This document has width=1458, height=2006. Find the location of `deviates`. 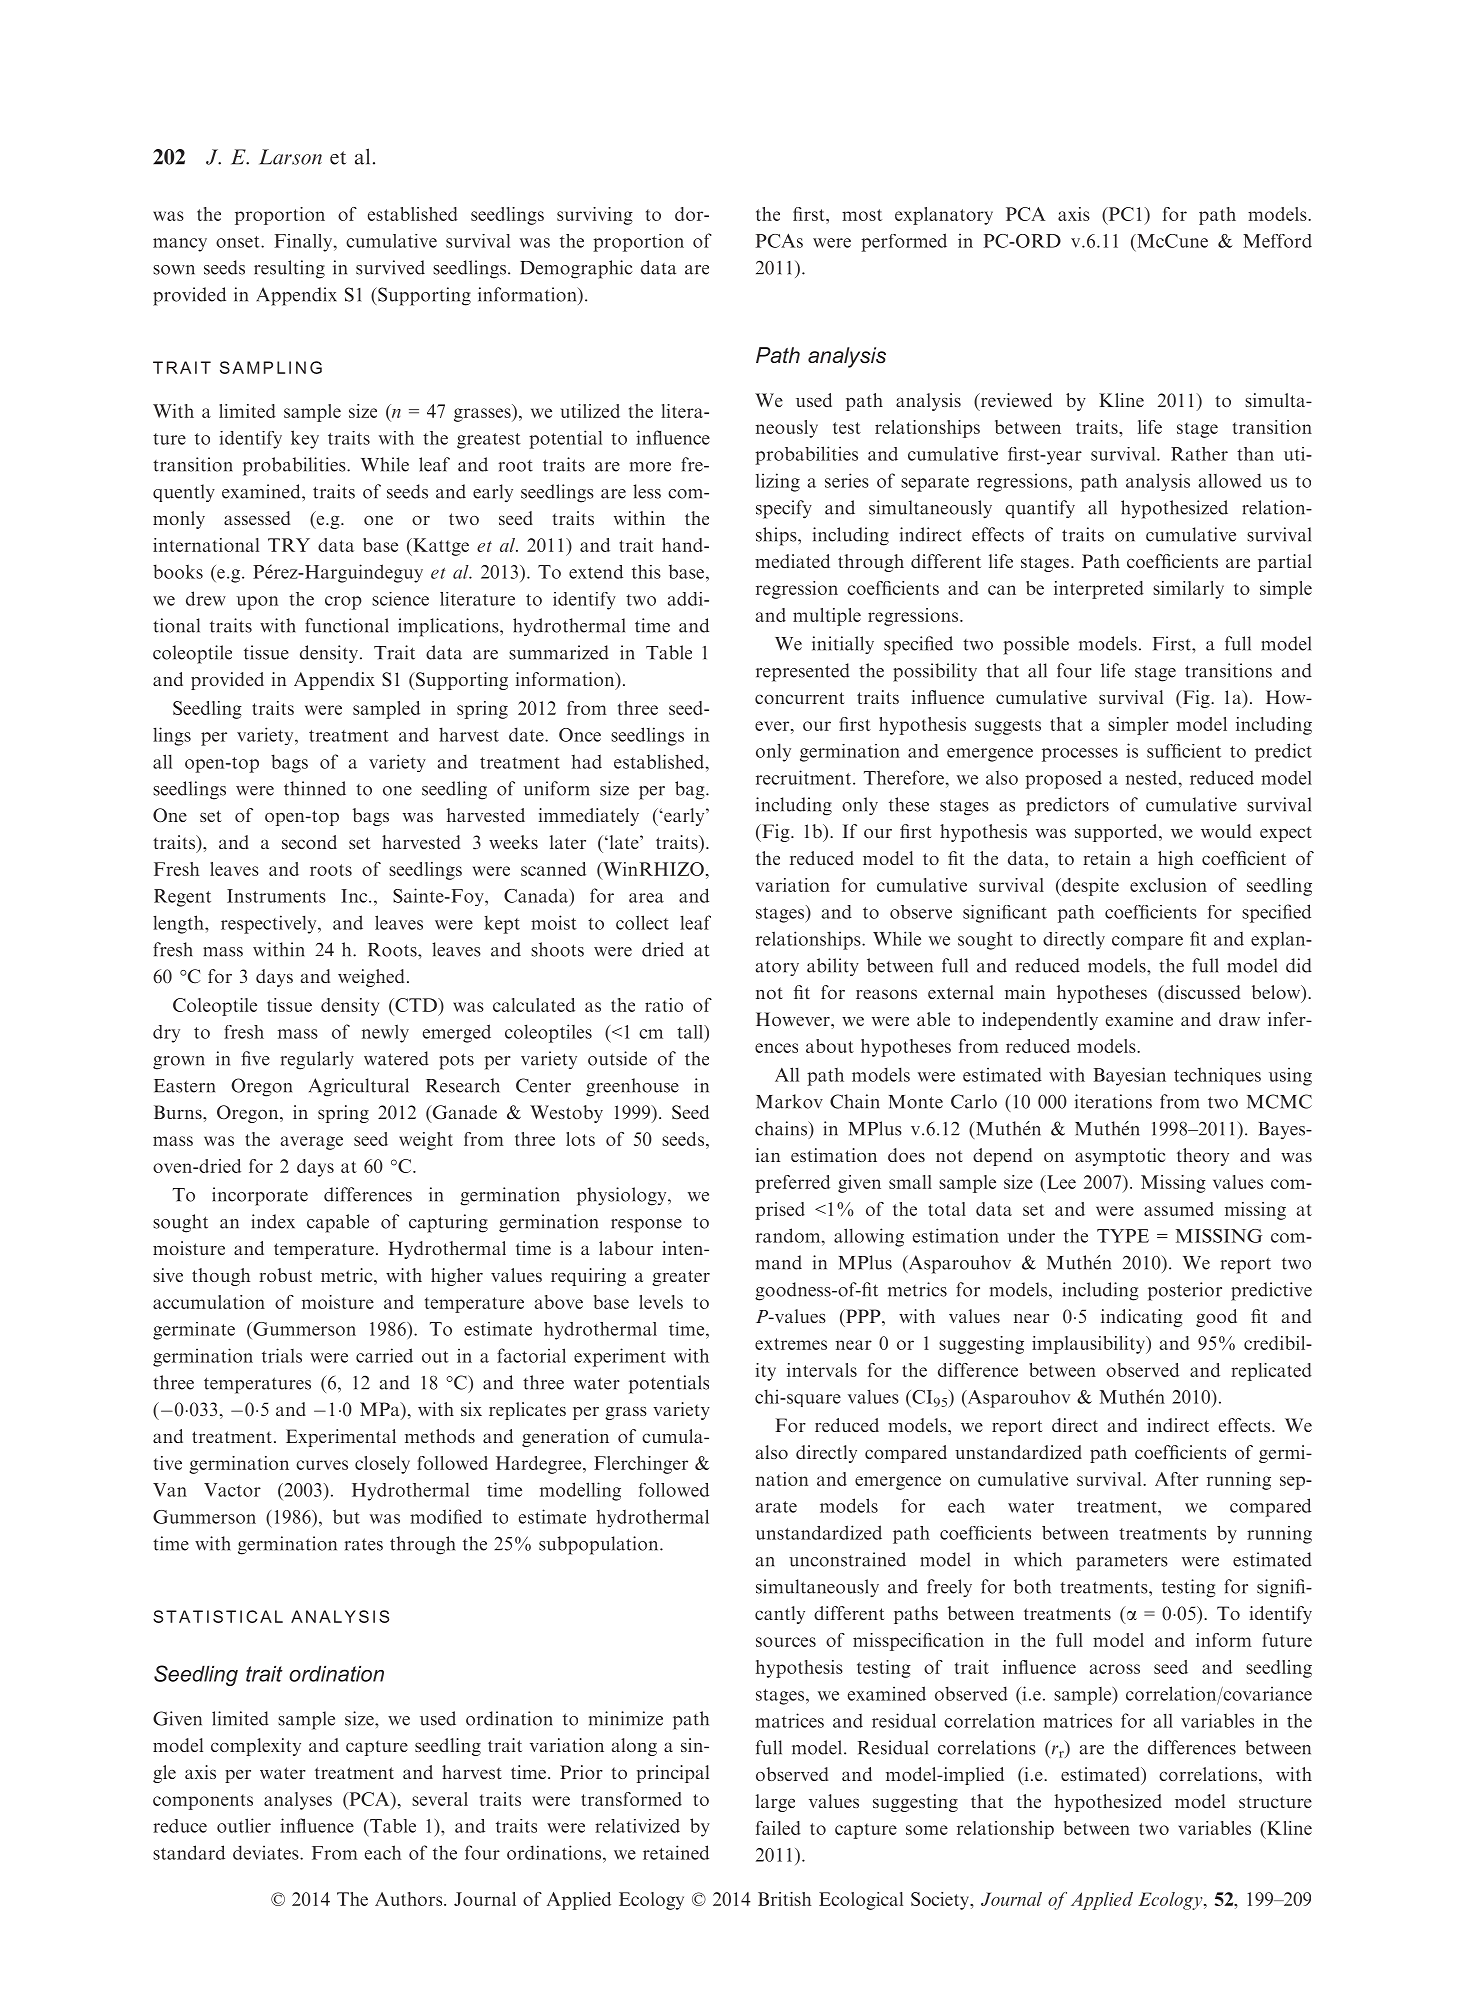

deviates is located at coordinates (267, 1852).
